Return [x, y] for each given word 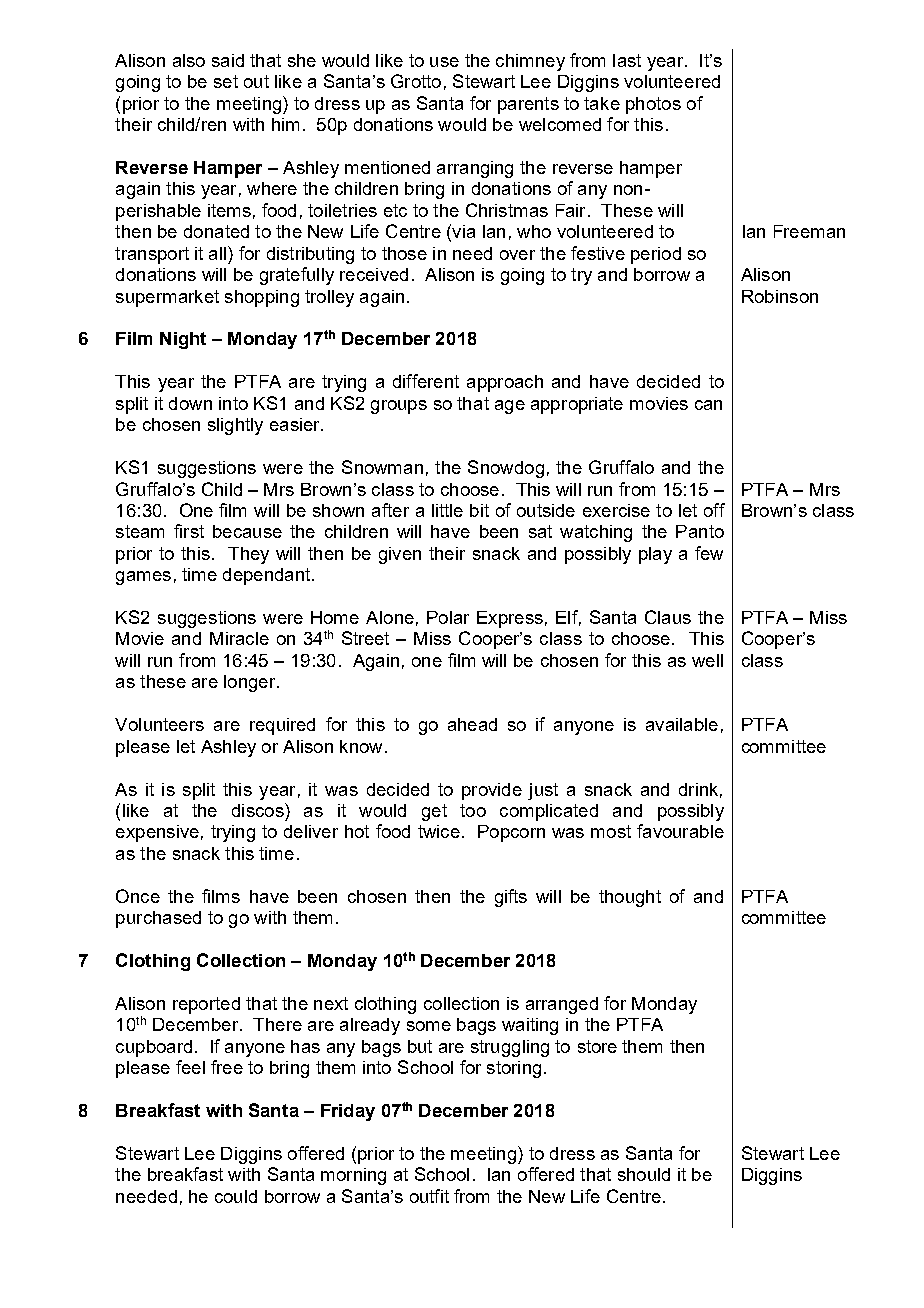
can [708, 405]
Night [183, 340]
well [707, 660]
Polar [448, 617]
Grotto [416, 81]
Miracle [239, 638]
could [236, 1196]
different [426, 381]
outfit [429, 1196]
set [226, 81]
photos [653, 105]
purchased [158, 919]
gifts [511, 898]
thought [630, 898]
